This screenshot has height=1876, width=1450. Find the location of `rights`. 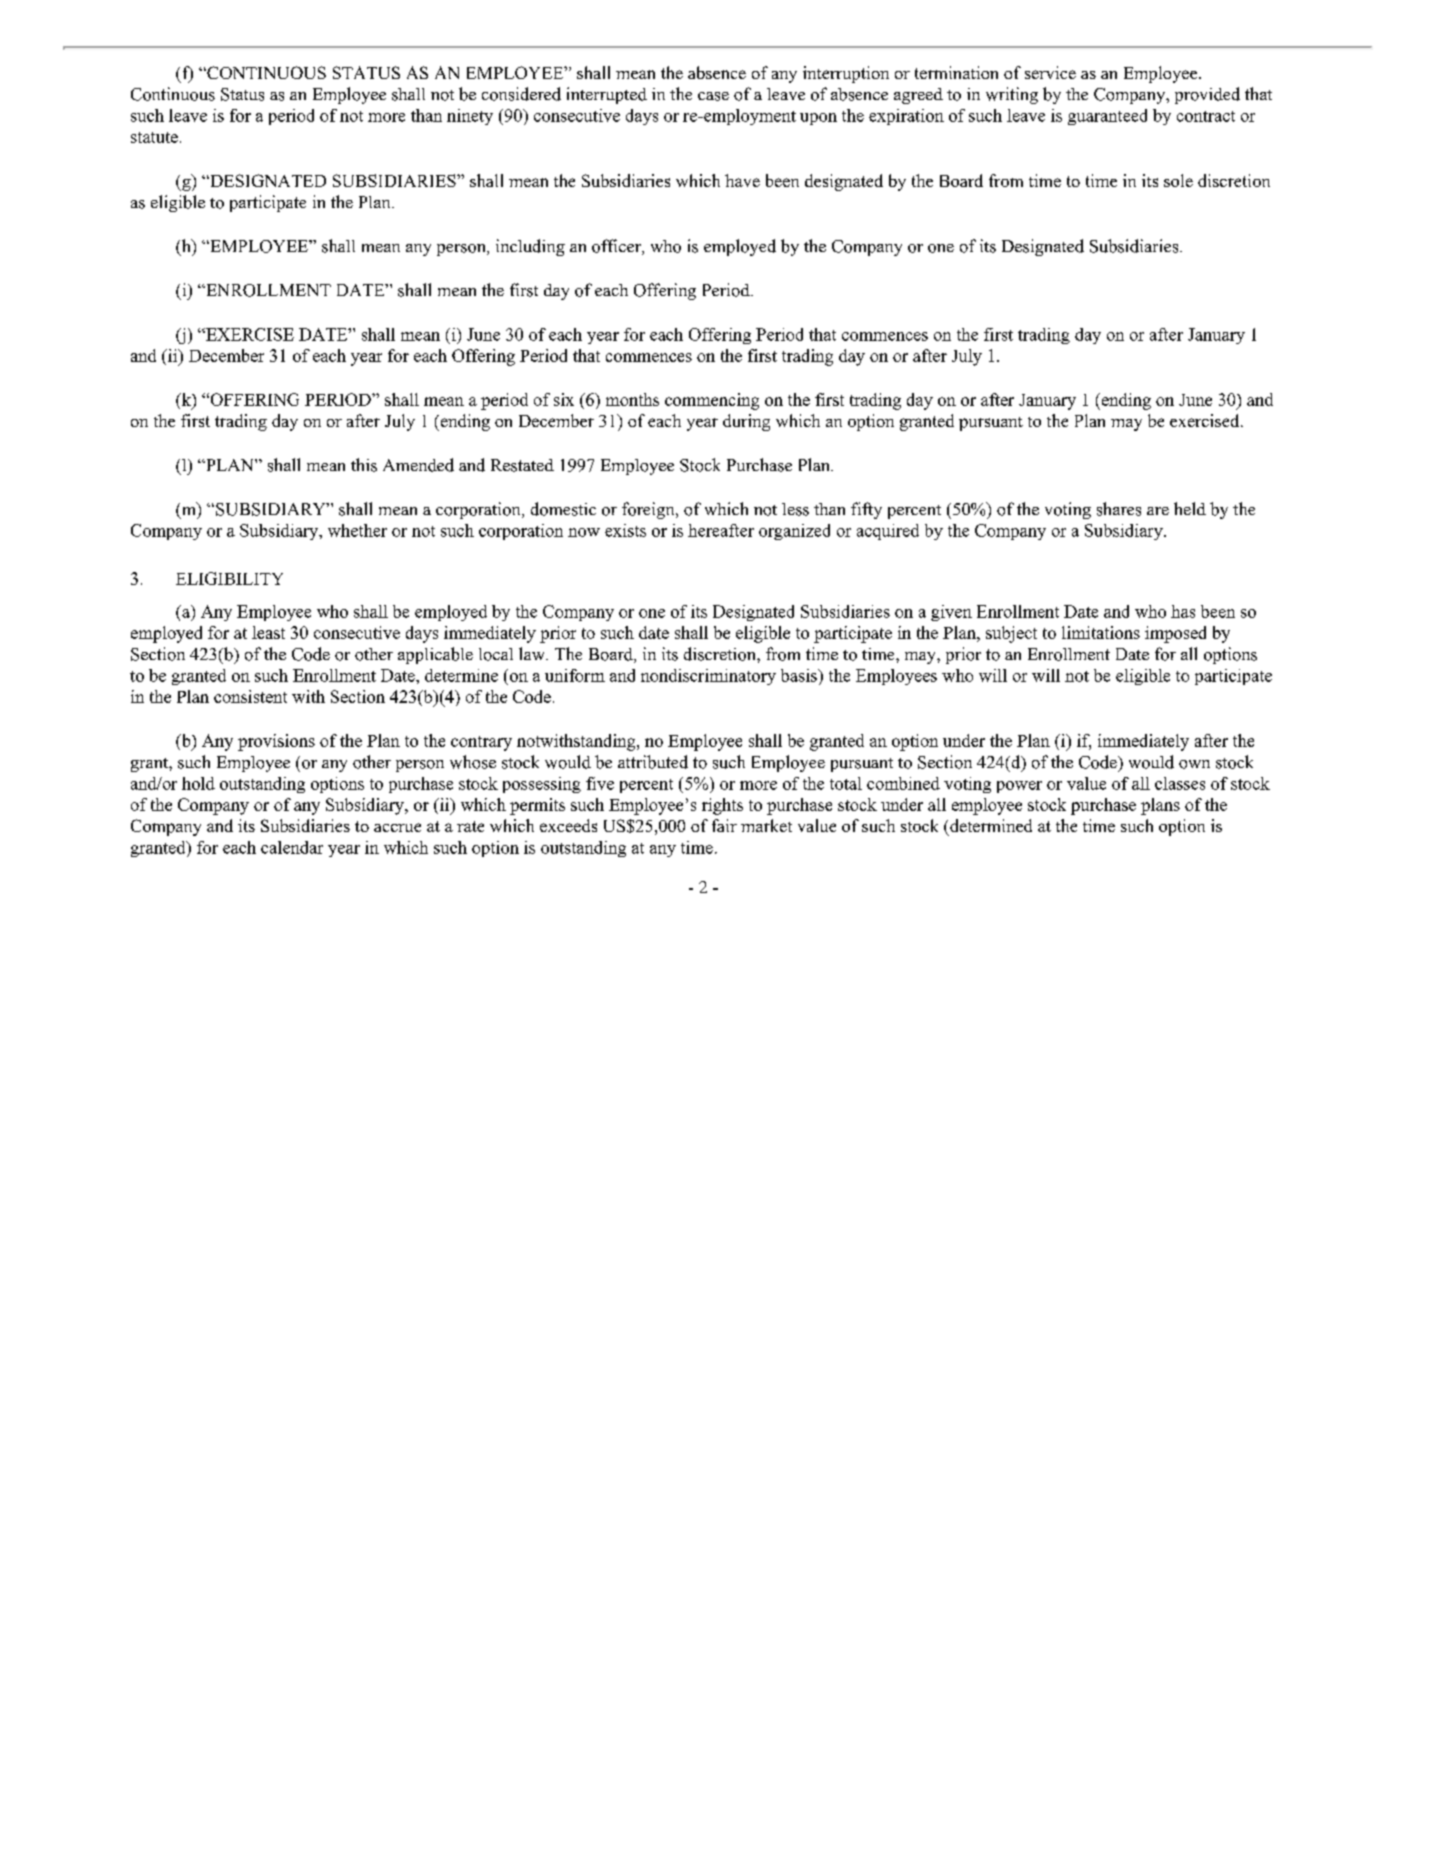

rights is located at coordinates (722, 806).
